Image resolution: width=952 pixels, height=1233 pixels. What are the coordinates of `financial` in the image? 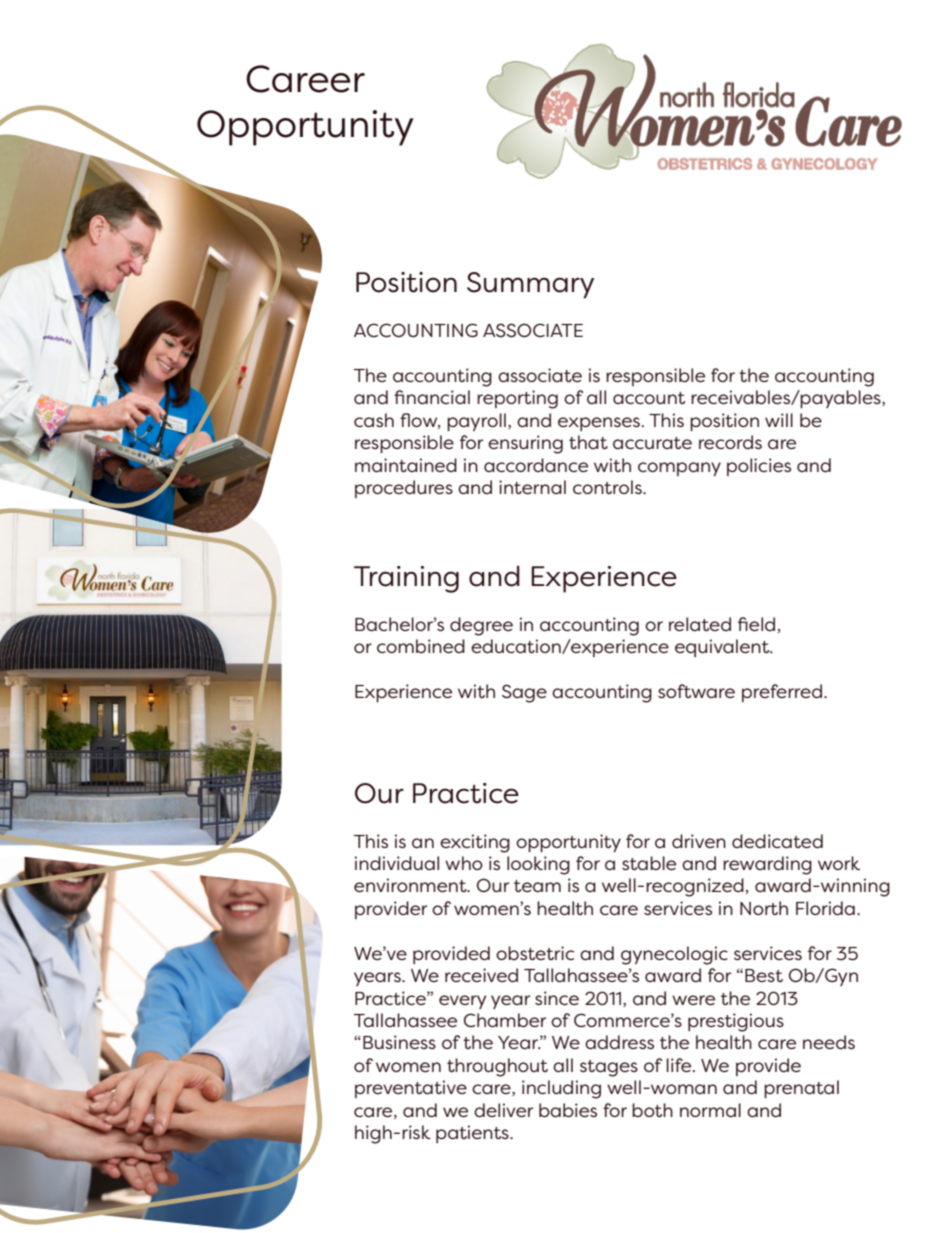 It's located at (432, 397).
